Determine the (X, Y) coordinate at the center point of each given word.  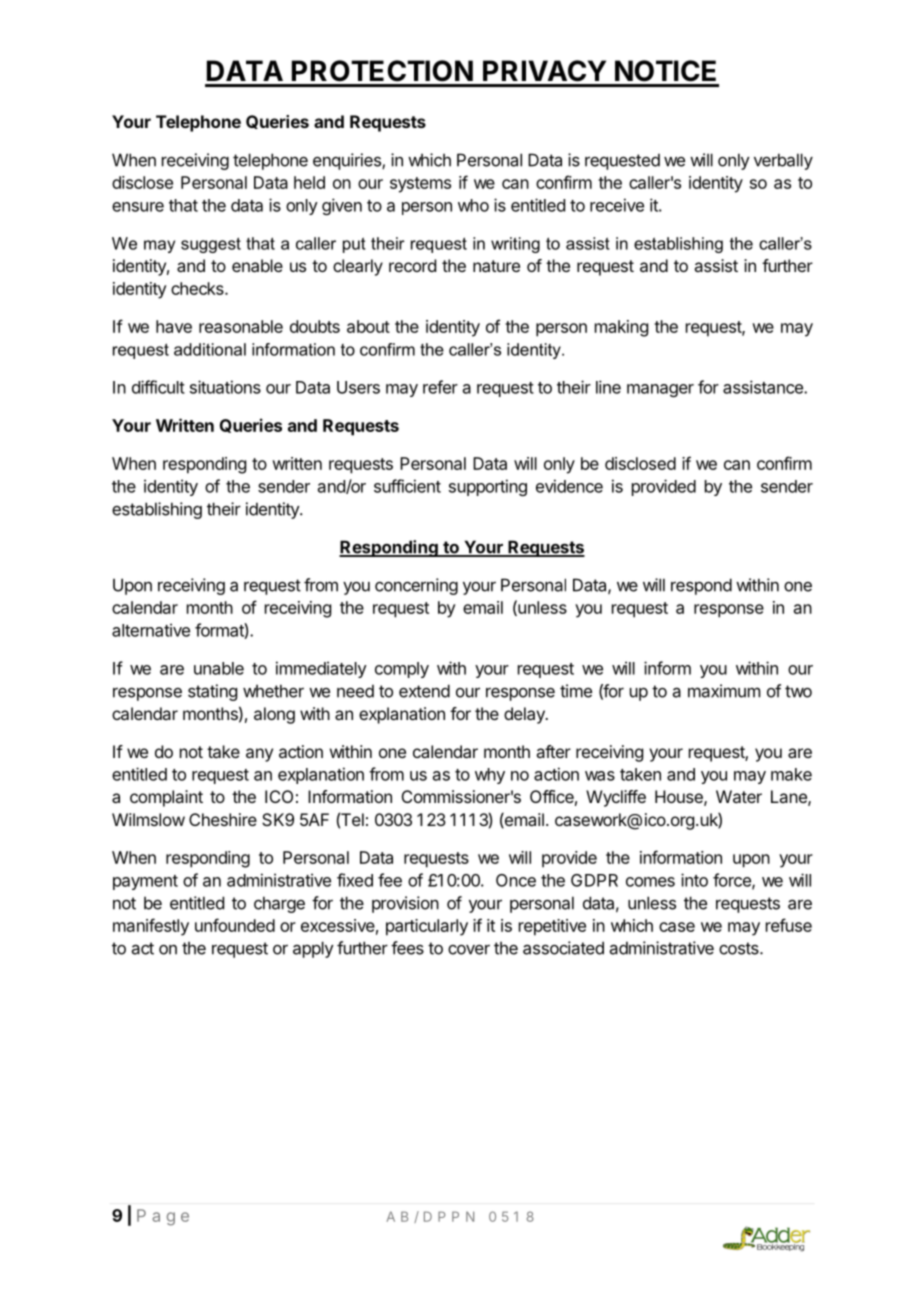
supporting (488, 487)
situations (225, 387)
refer (440, 387)
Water (739, 796)
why (490, 776)
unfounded (235, 925)
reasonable (241, 326)
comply (402, 670)
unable (219, 668)
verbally (783, 161)
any (259, 755)
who (473, 205)
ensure (138, 207)
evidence (569, 486)
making (621, 328)
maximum (724, 691)
